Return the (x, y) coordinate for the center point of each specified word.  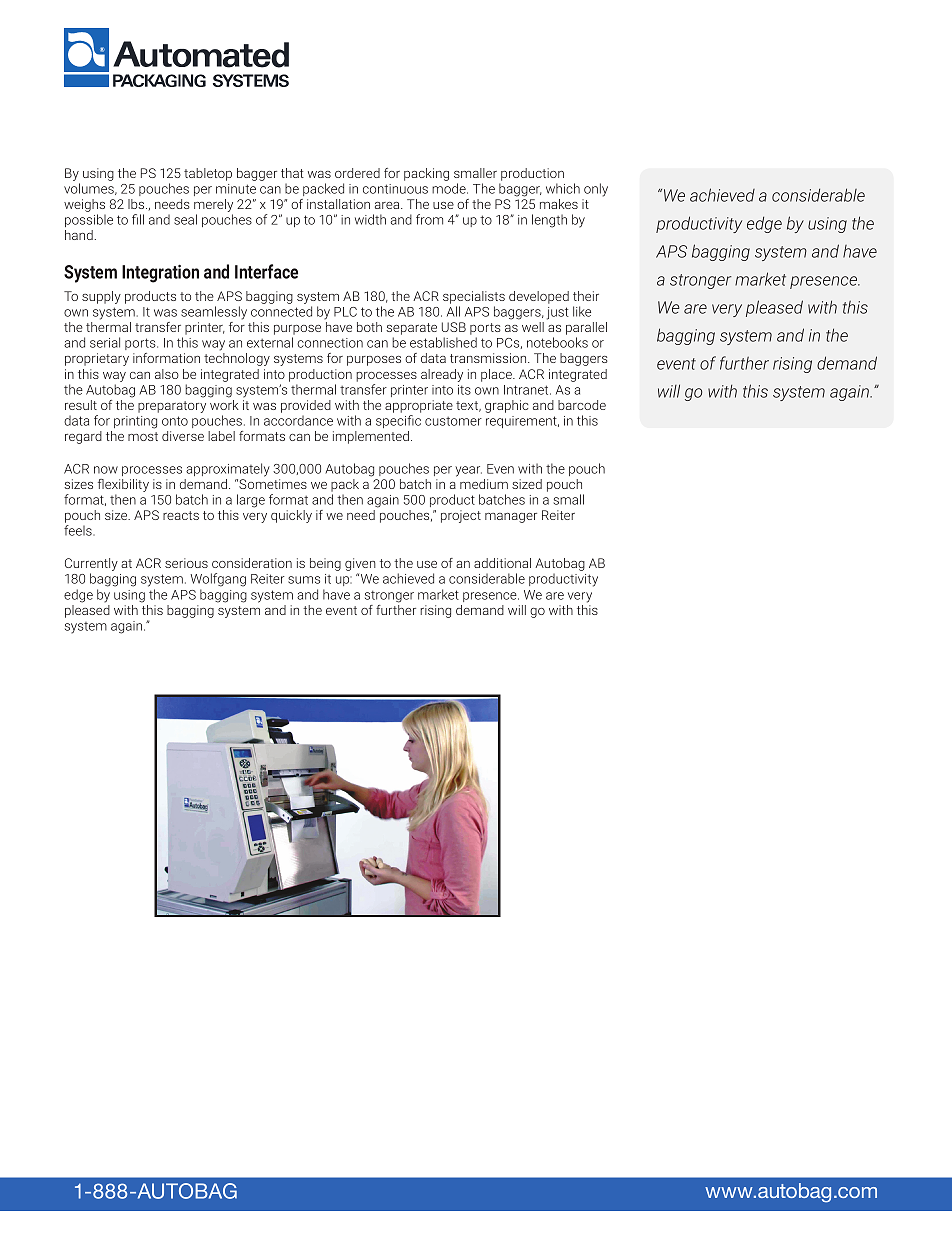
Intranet (527, 390)
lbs (137, 204)
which (563, 188)
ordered (357, 173)
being (325, 564)
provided (306, 406)
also (167, 374)
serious (186, 563)
